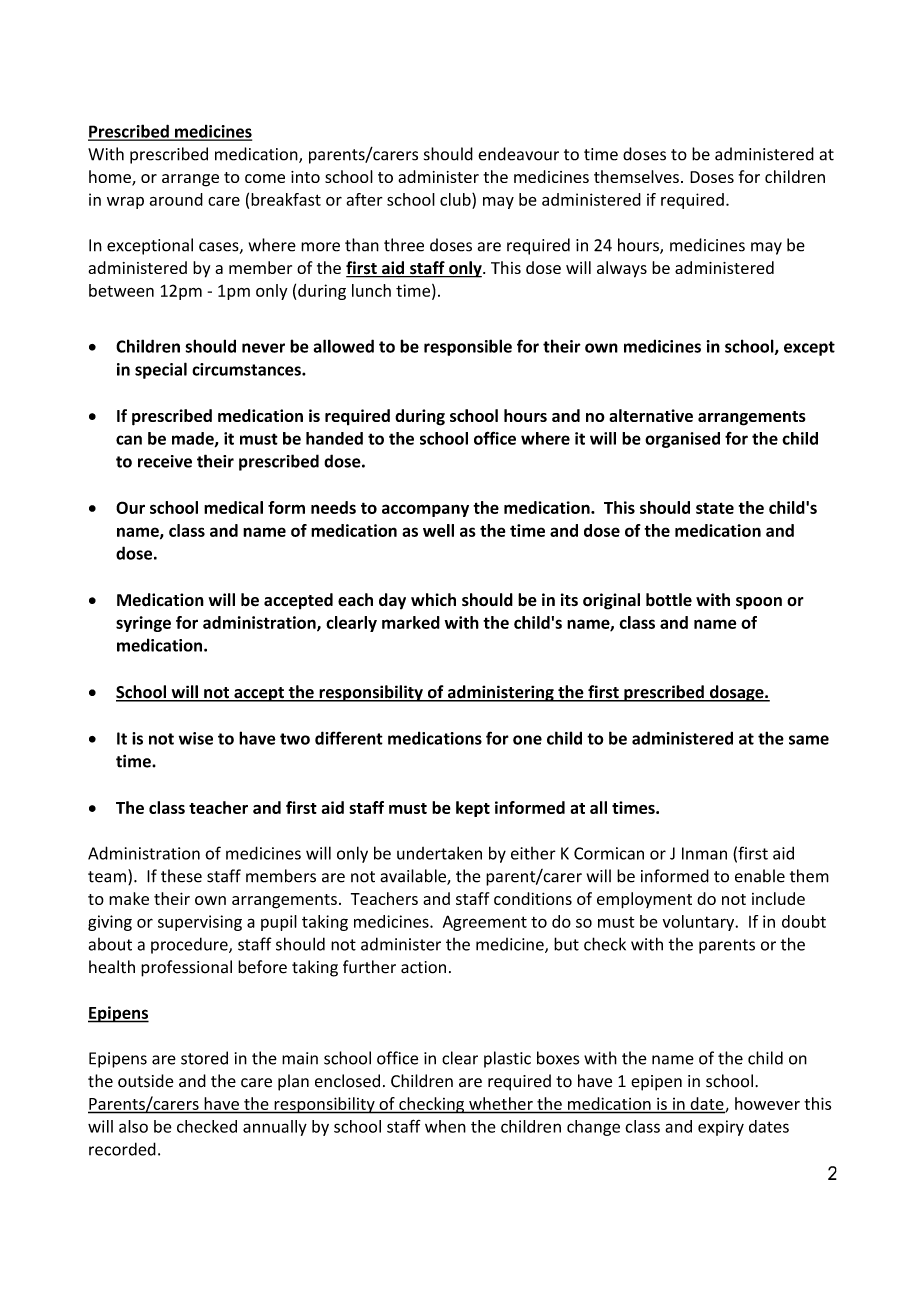 This image has height=1308, width=924. What do you see at coordinates (233, 507) in the image?
I see `medical` at bounding box center [233, 507].
